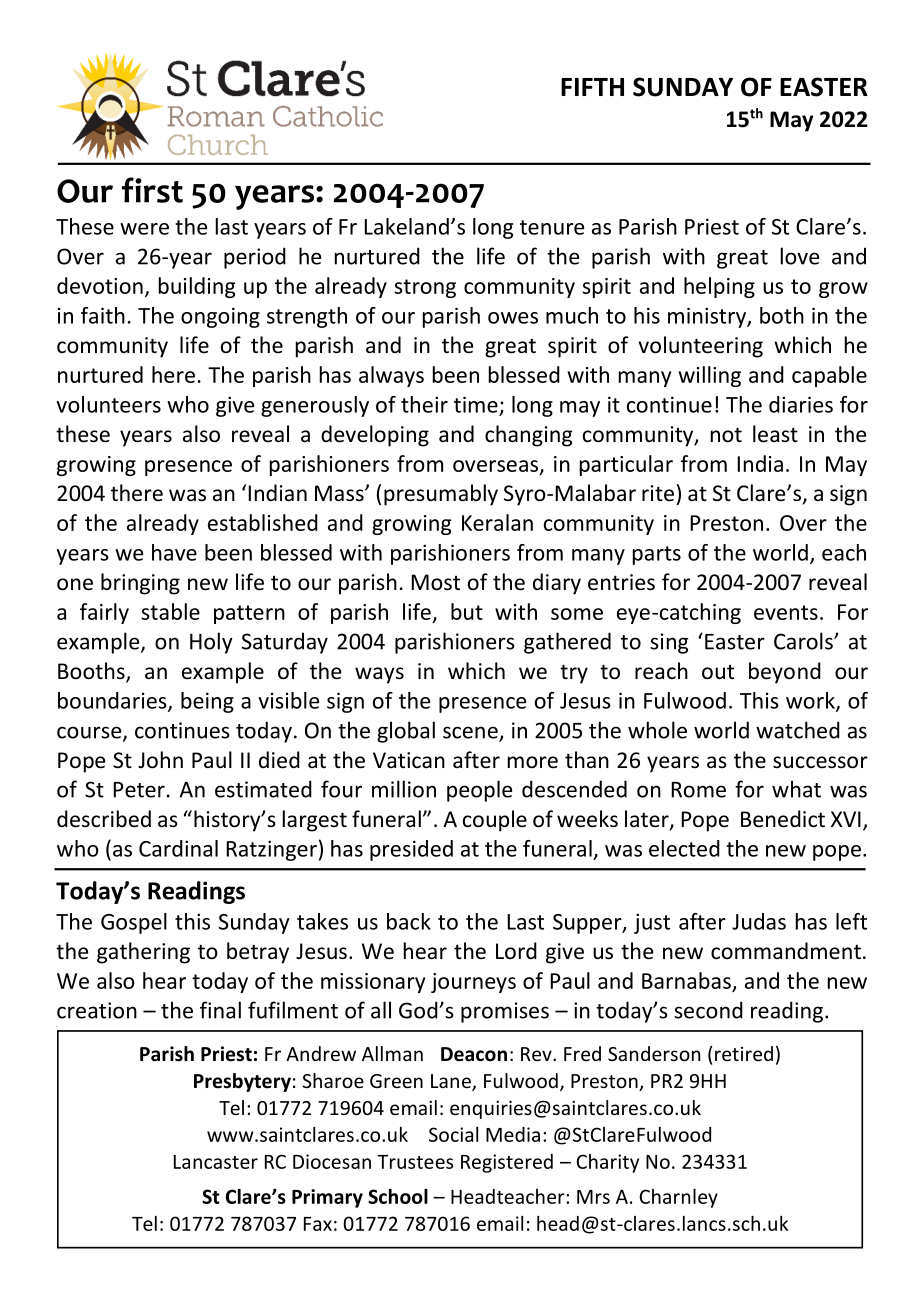 This image has width=924, height=1313. I want to click on least, so click(775, 434).
